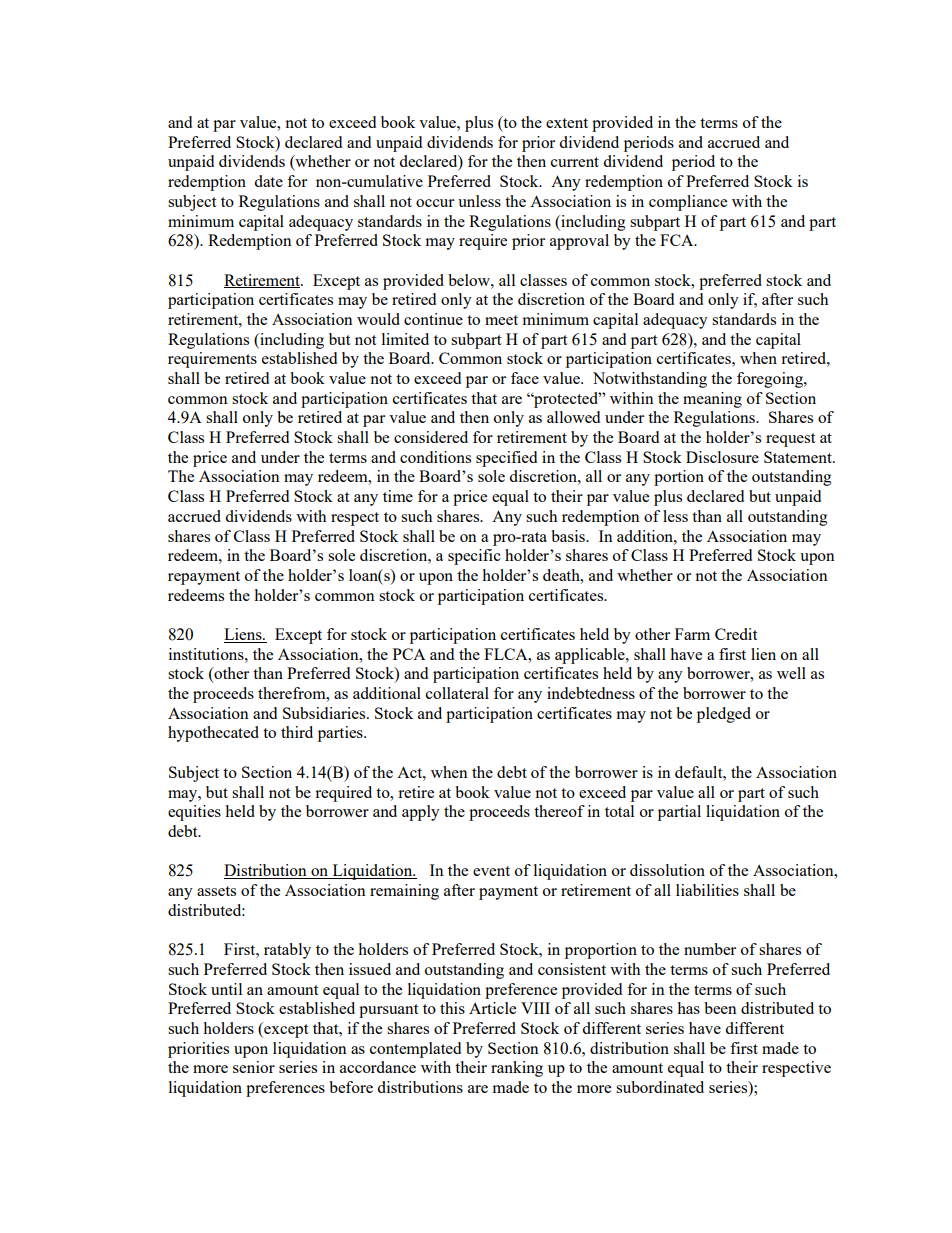  Describe the element at coordinates (525, 378) in the screenshot. I see `face` at that location.
